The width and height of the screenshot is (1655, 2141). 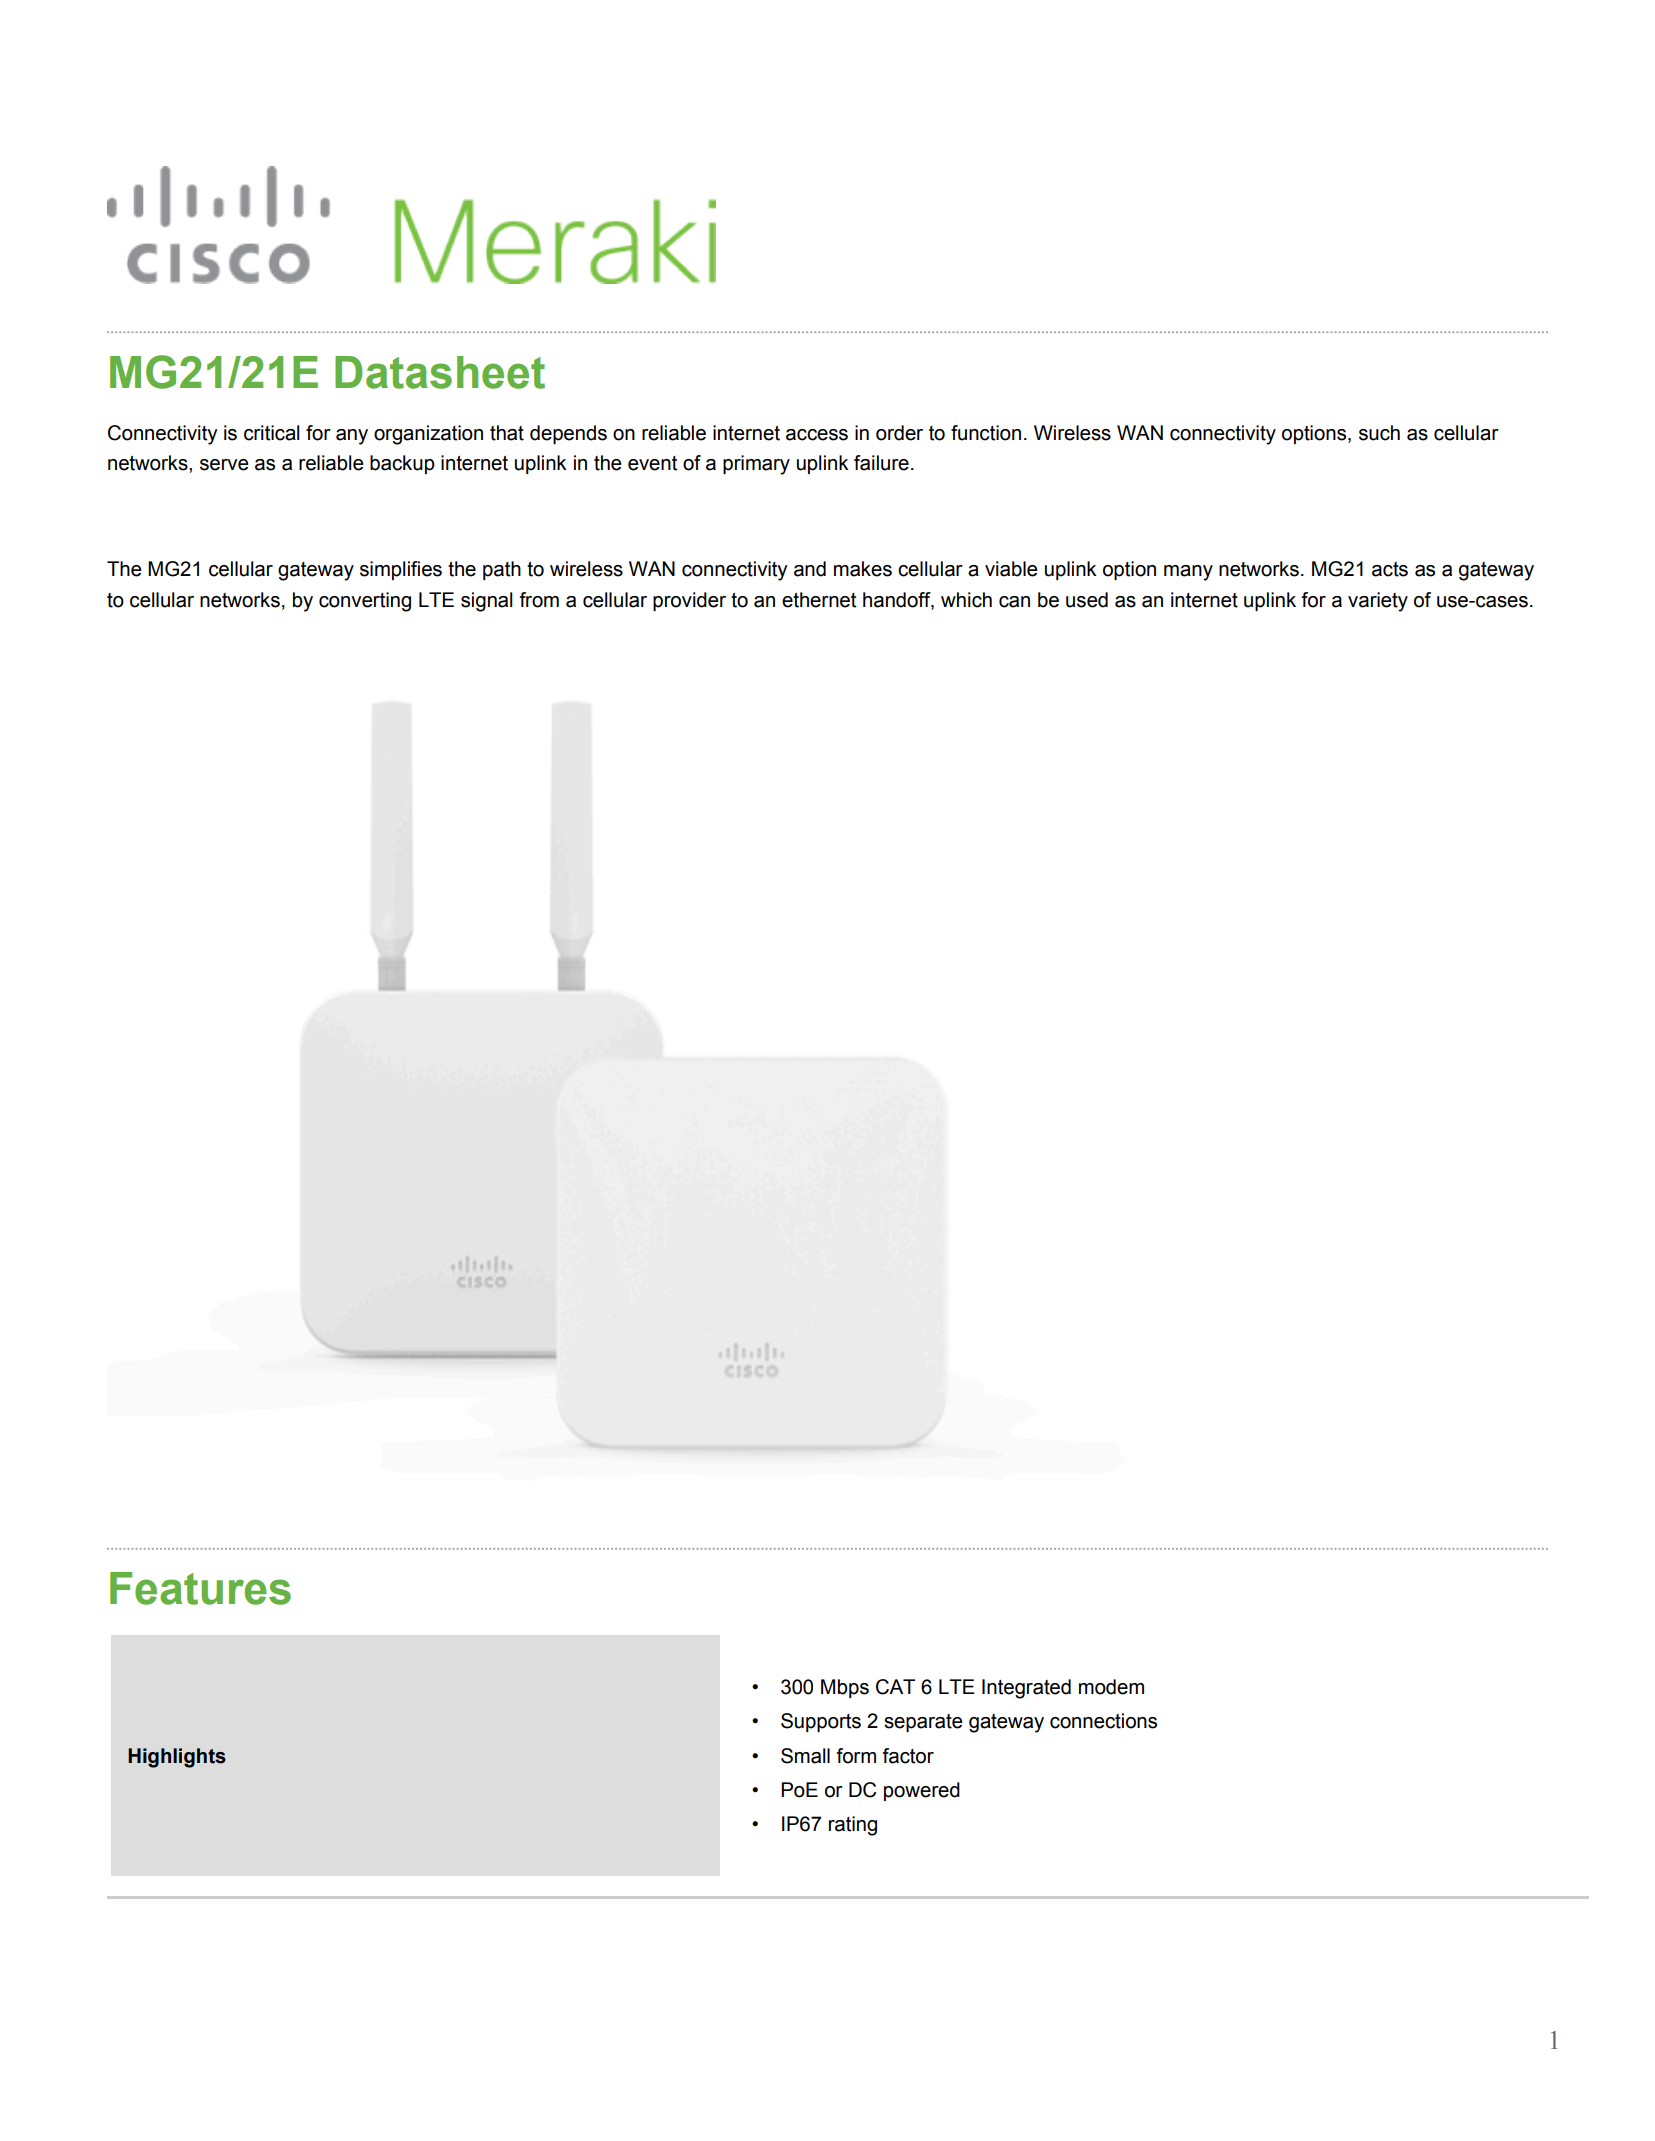 I want to click on modem, so click(x=1111, y=1687).
